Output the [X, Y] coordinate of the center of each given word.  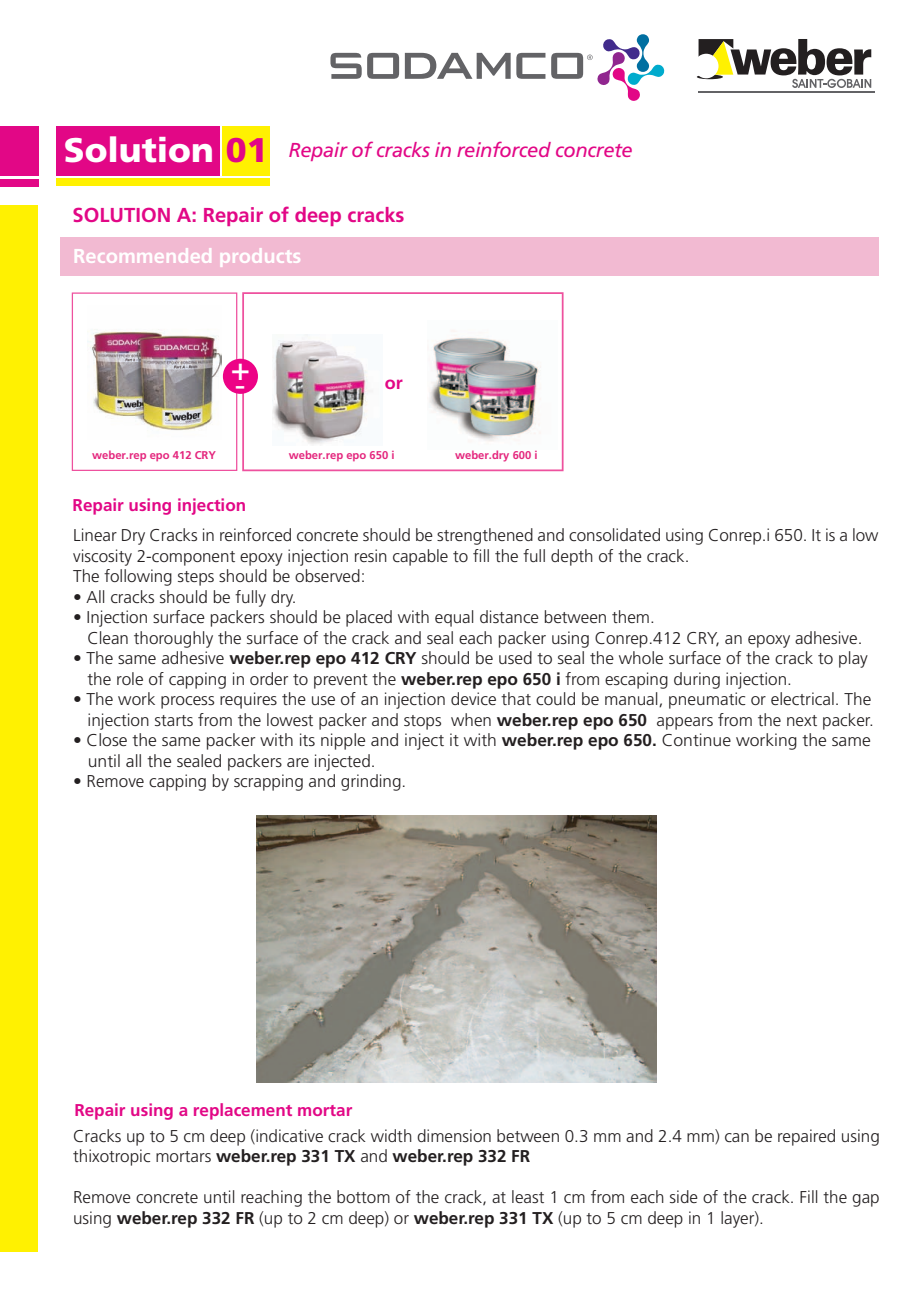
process [187, 702]
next [802, 720]
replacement [243, 1111]
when [471, 719]
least [528, 1196]
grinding [371, 782]
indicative [288, 1136]
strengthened [485, 536]
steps [196, 578]
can [737, 1137]
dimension [454, 1135]
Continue [696, 739]
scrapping [268, 782]
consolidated [614, 534]
